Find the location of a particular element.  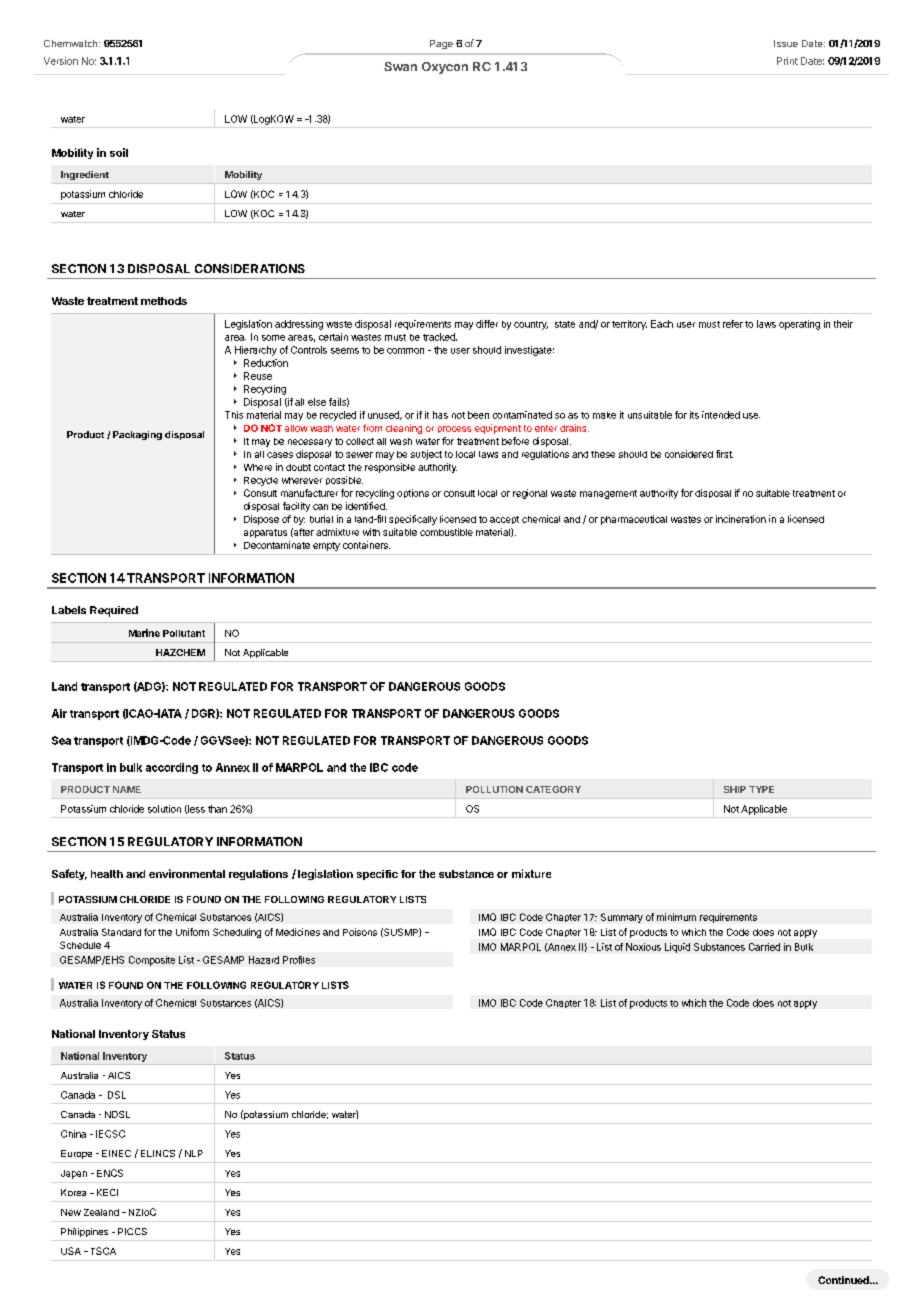

combustible is located at coordinates (446, 532).
